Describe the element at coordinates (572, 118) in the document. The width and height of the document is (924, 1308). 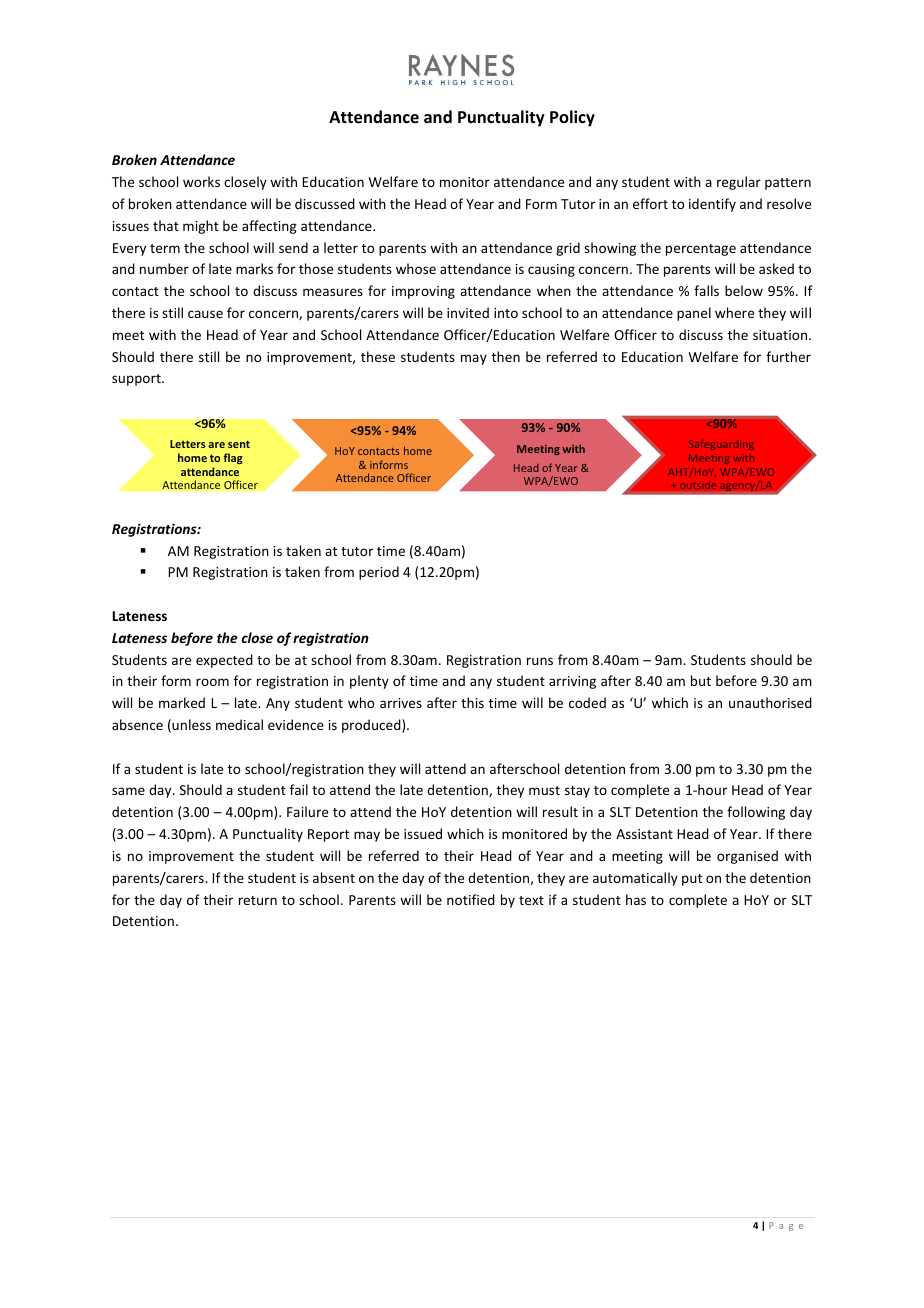
I see `Policy` at that location.
